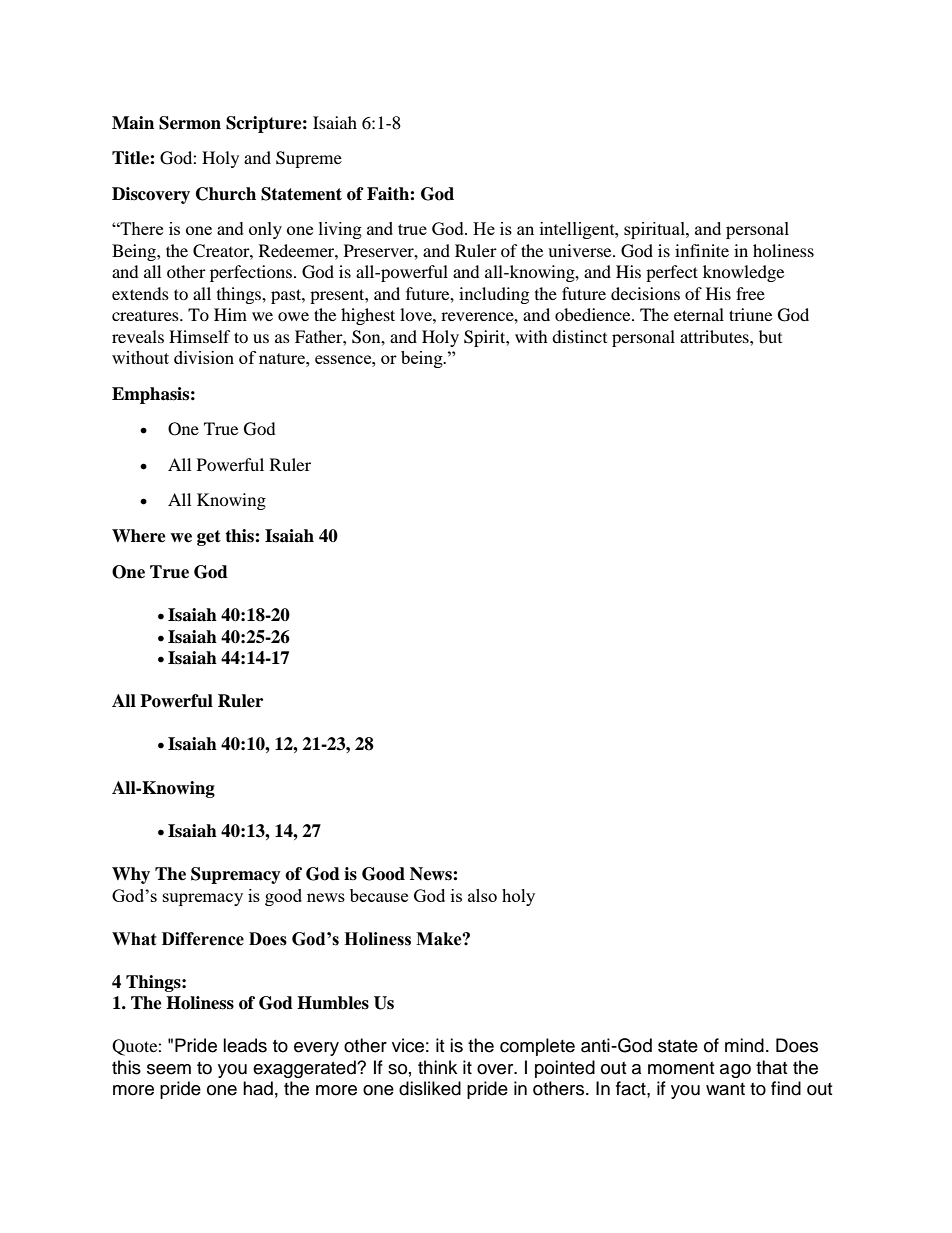  I want to click on think, so click(437, 1067).
